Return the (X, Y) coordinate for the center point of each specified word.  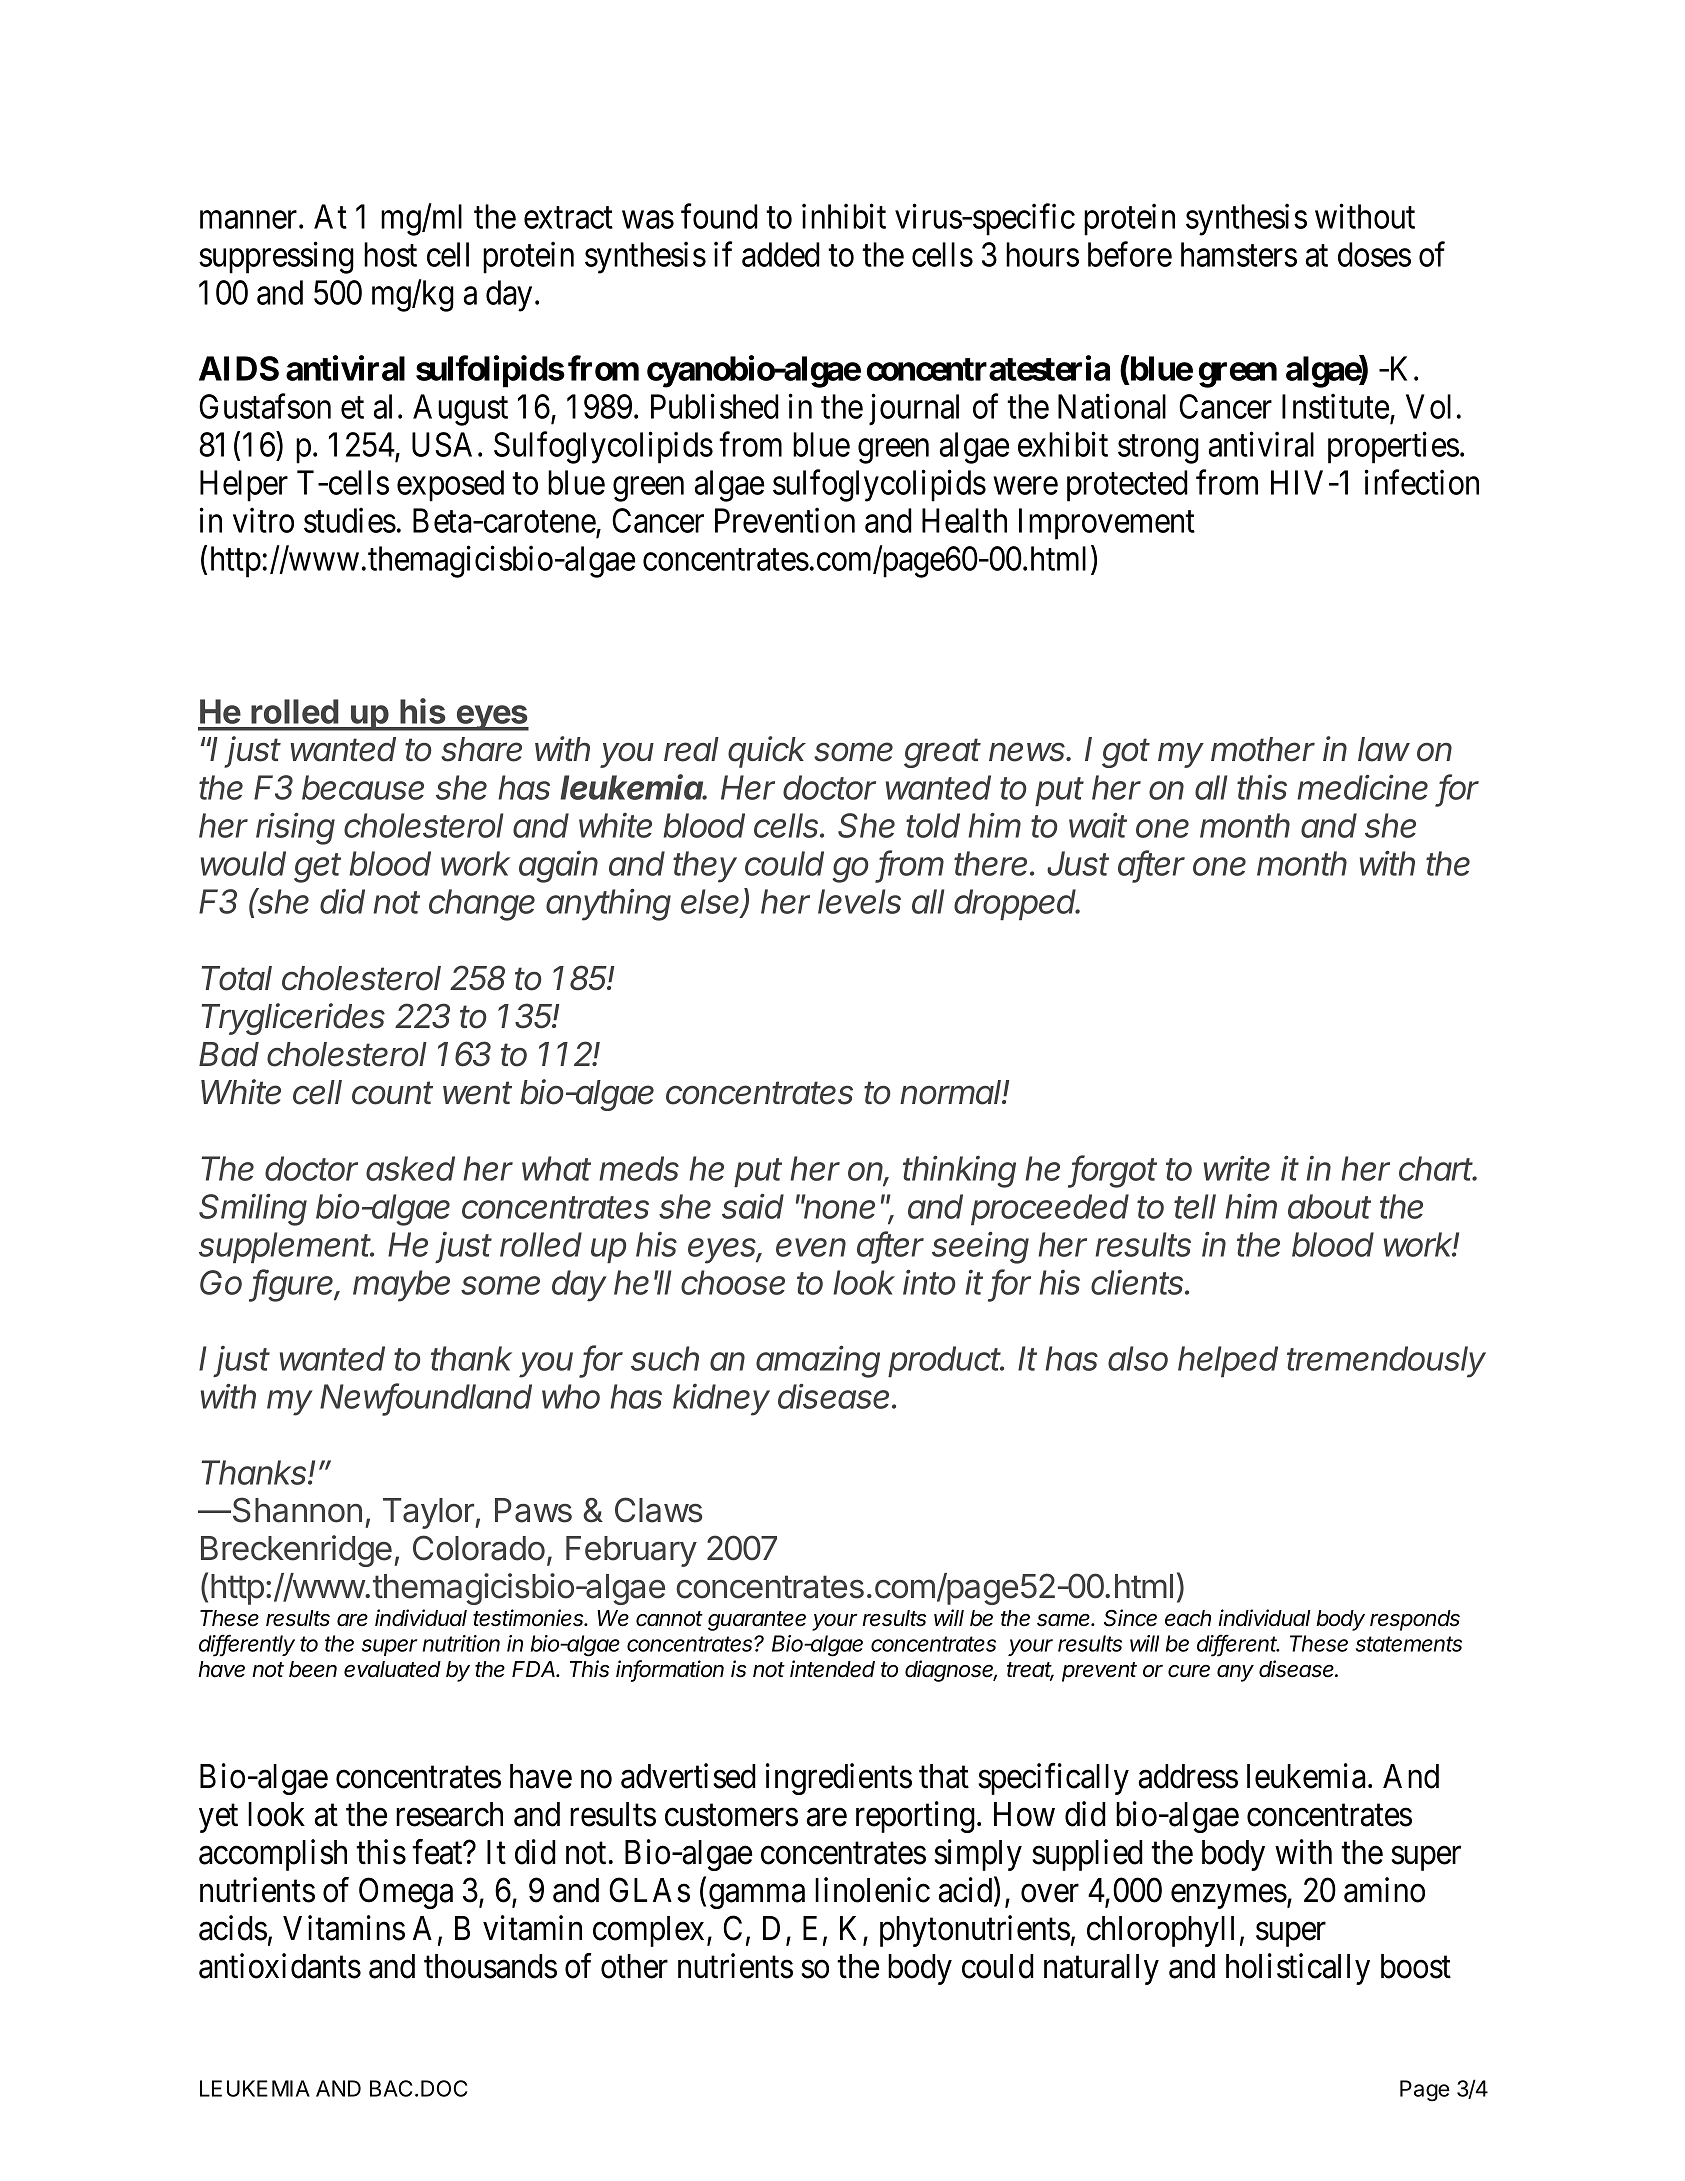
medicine (1362, 787)
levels (859, 901)
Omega (406, 1893)
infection (1422, 482)
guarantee (757, 1621)
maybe (401, 1286)
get (317, 868)
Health (964, 520)
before (1130, 254)
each (1188, 1618)
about (1329, 1206)
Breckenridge (296, 1551)
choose (733, 1282)
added (781, 254)
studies (350, 520)
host (390, 254)
